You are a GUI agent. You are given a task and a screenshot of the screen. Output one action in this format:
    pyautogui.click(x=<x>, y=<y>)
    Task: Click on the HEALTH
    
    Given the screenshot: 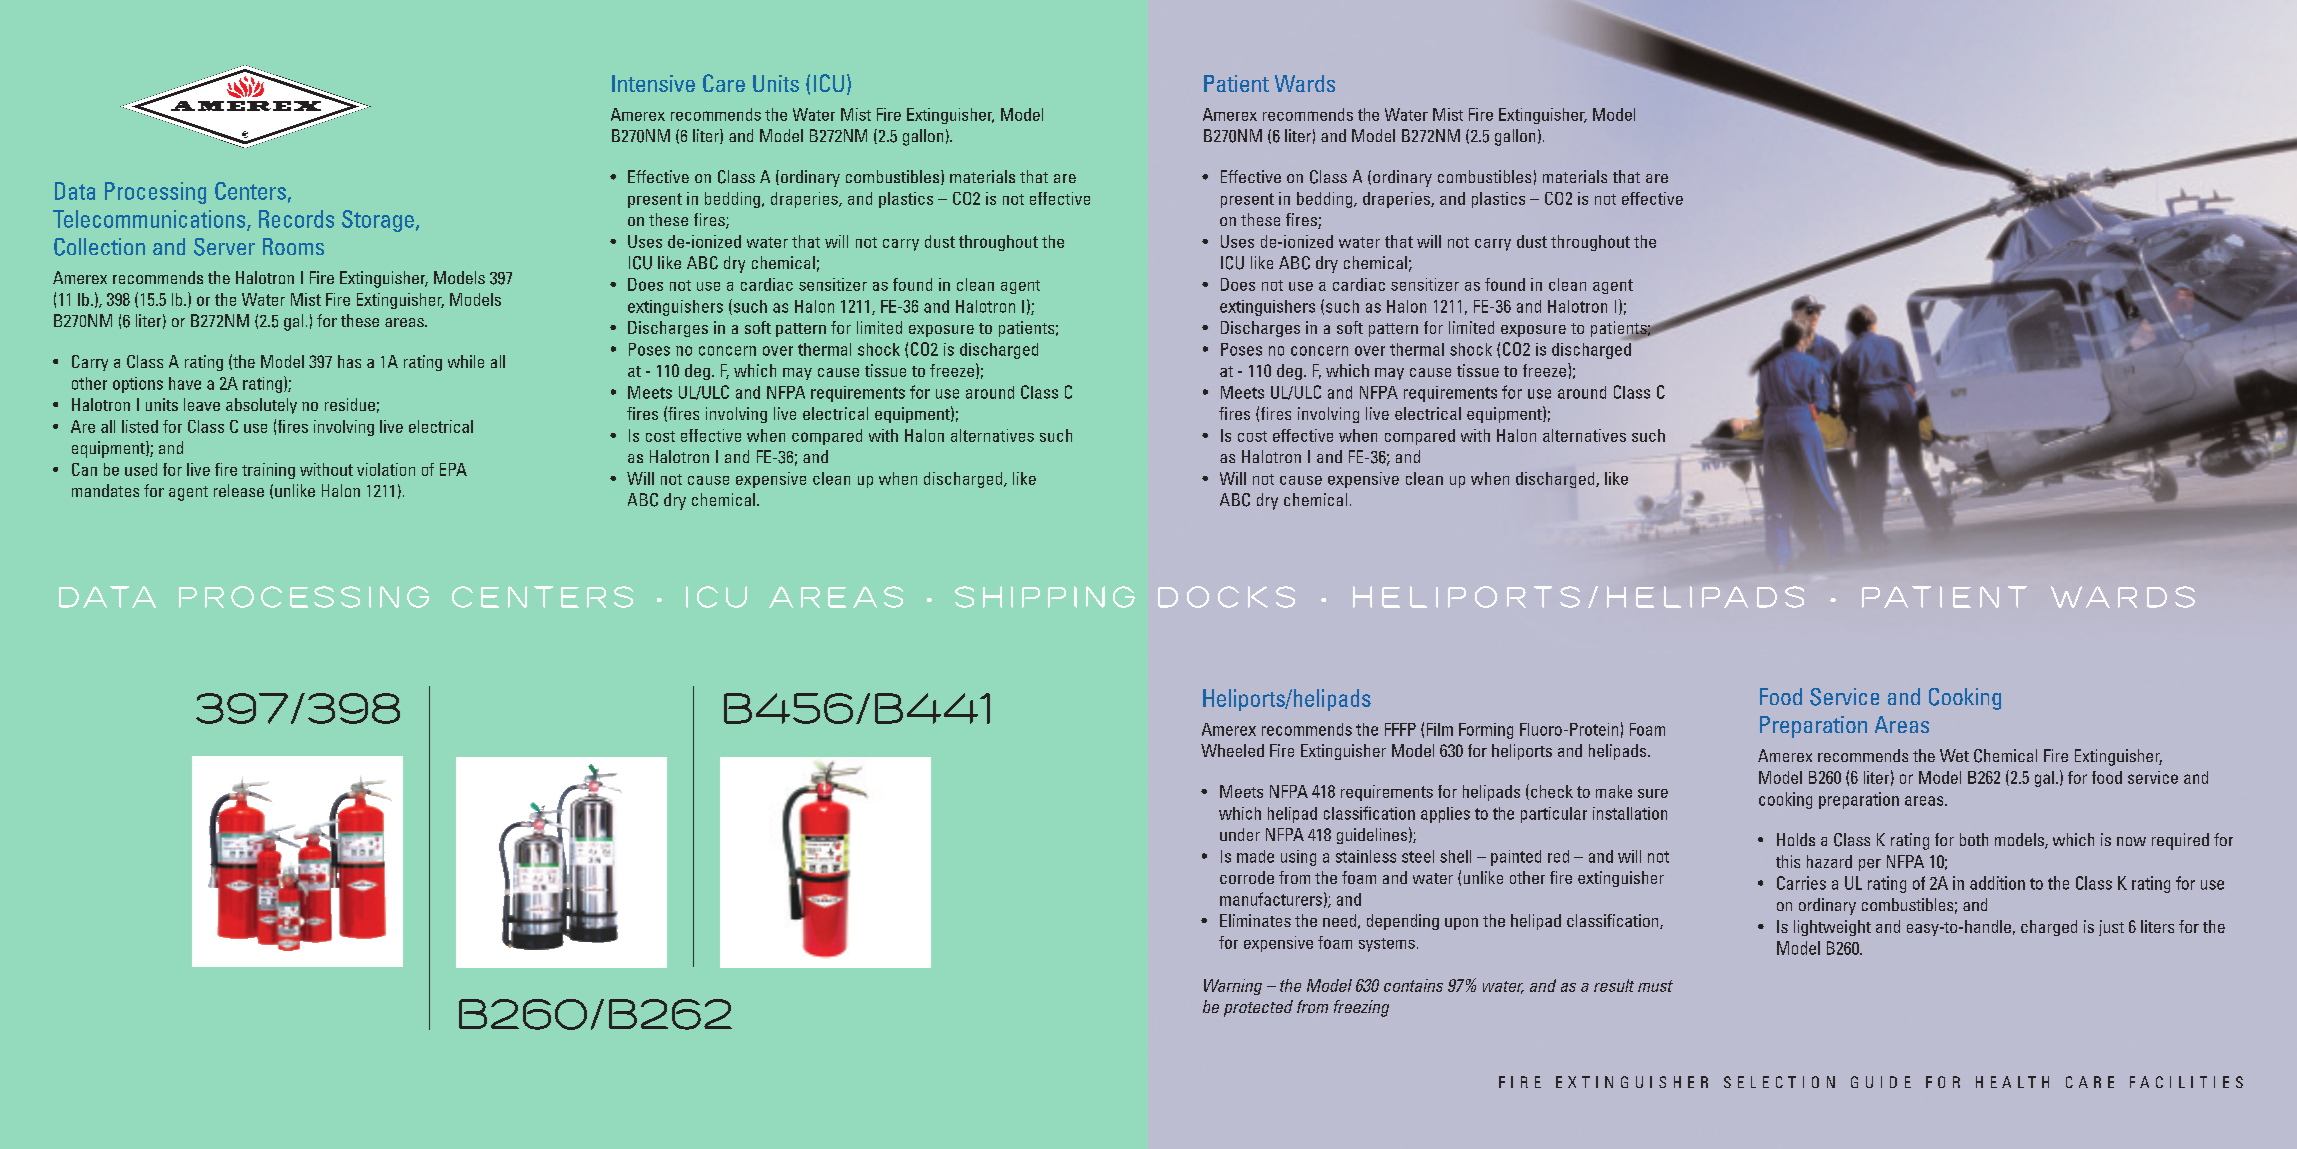 What is the action you would take?
    pyautogui.click(x=2012, y=1082)
